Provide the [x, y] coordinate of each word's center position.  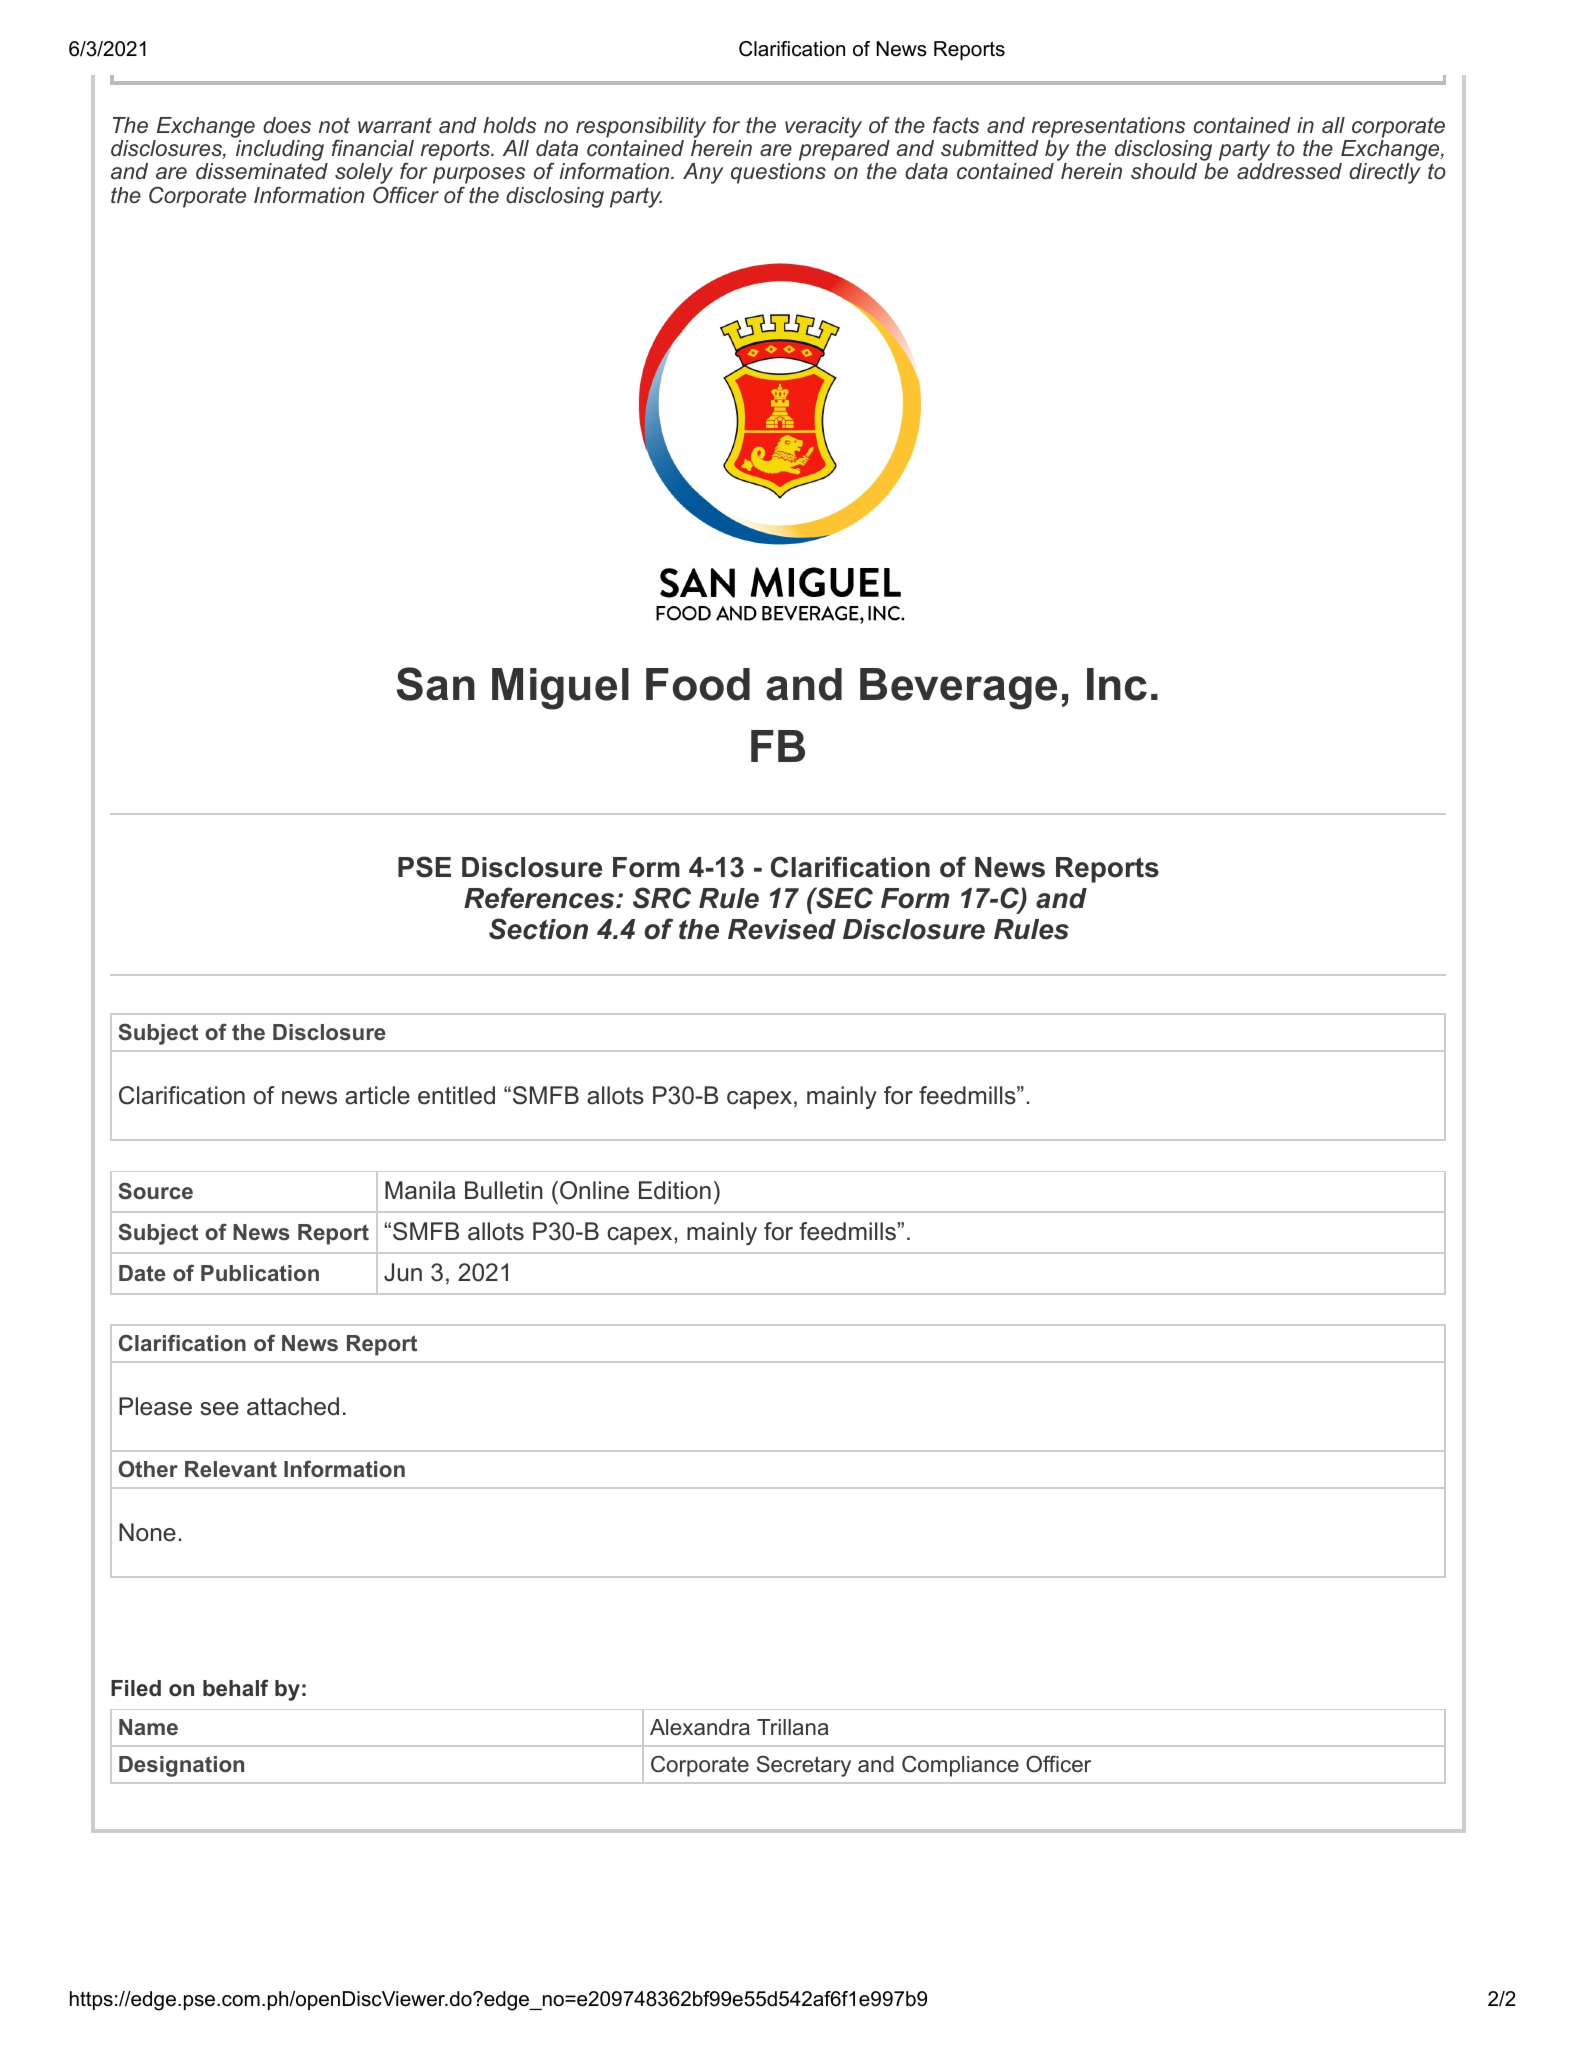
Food [698, 684]
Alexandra [700, 1727]
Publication [260, 1273]
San [436, 684]
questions [778, 173]
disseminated [262, 171]
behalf [236, 1687]
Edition [675, 1190]
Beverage [958, 689]
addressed [1289, 171]
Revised [782, 929]
